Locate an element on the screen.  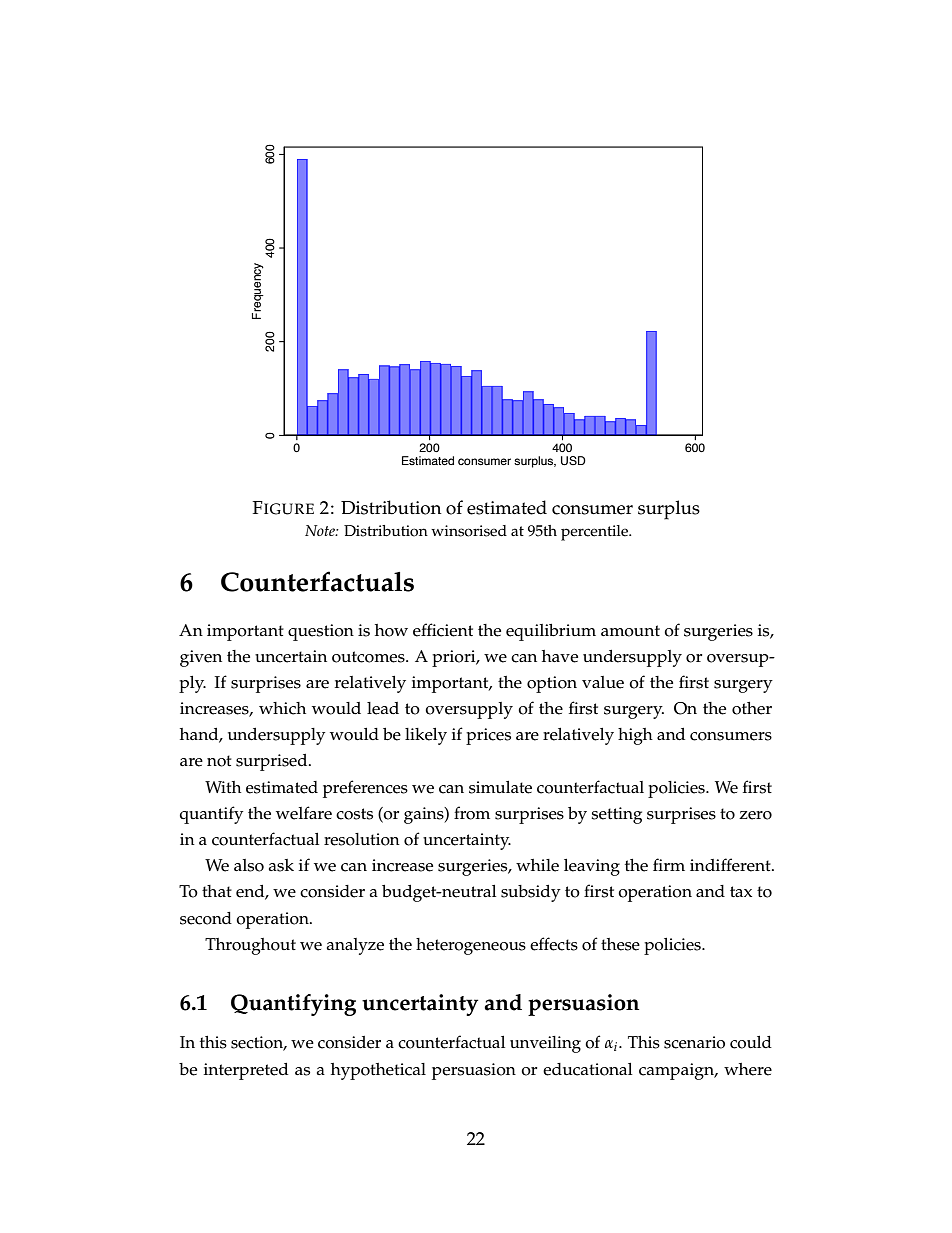
efficient is located at coordinates (443, 630).
